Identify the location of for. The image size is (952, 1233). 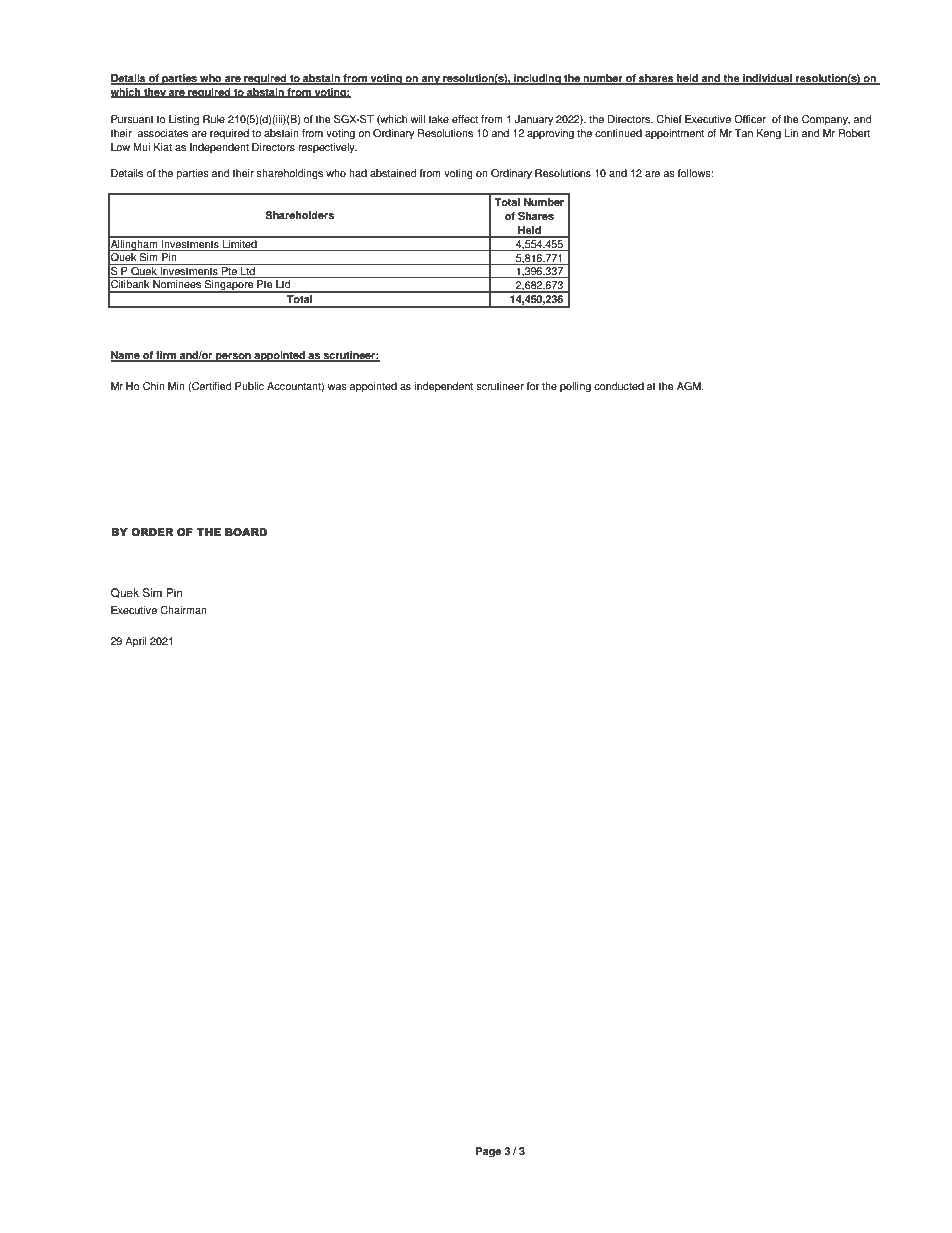
(533, 386).
